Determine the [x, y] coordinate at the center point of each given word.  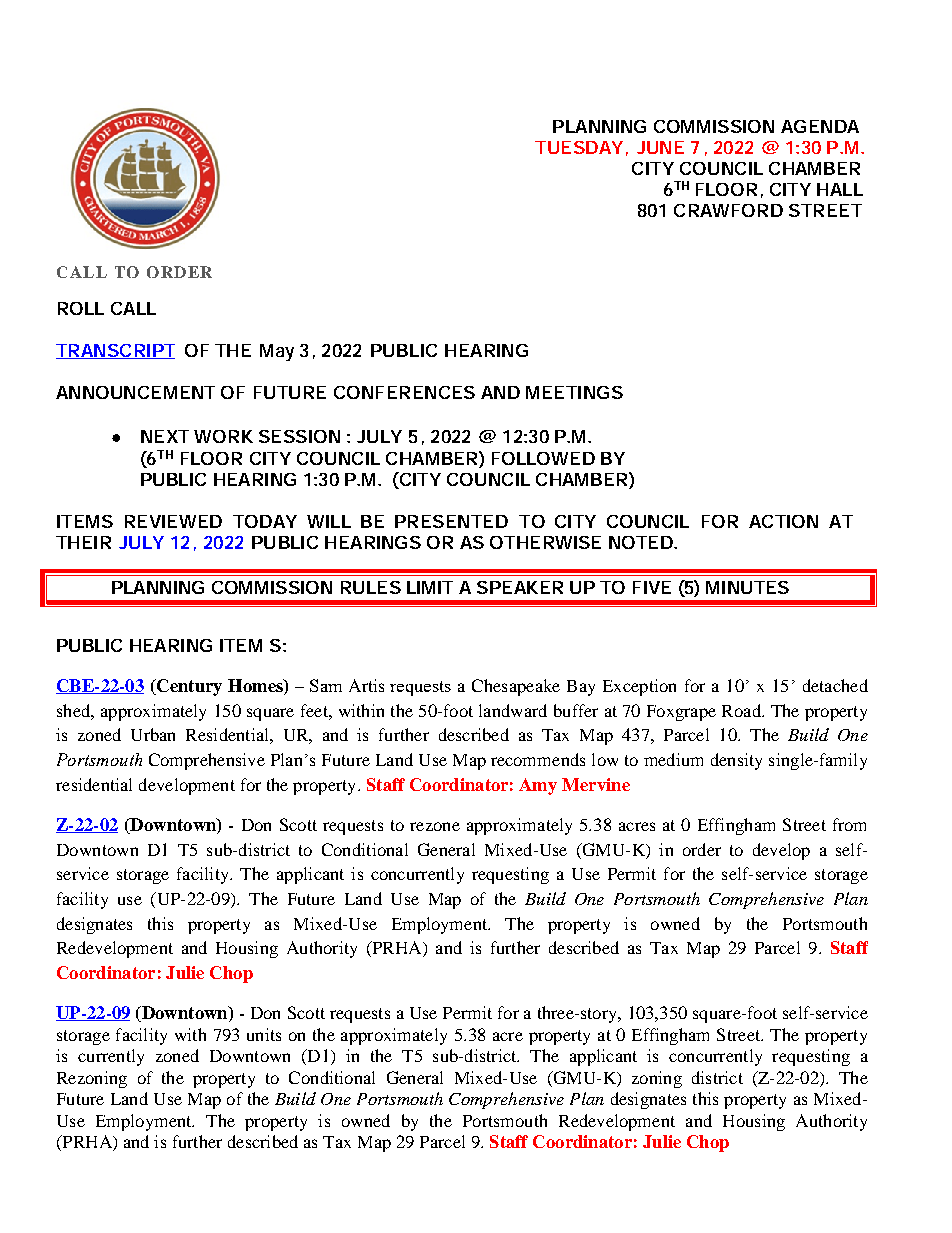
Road [742, 710]
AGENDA [820, 126]
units [264, 1034]
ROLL [81, 308]
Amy [538, 786]
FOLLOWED [543, 458]
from [849, 824]
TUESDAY [579, 147]
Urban [153, 734]
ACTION [783, 521]
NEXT [165, 436]
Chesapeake [516, 687]
